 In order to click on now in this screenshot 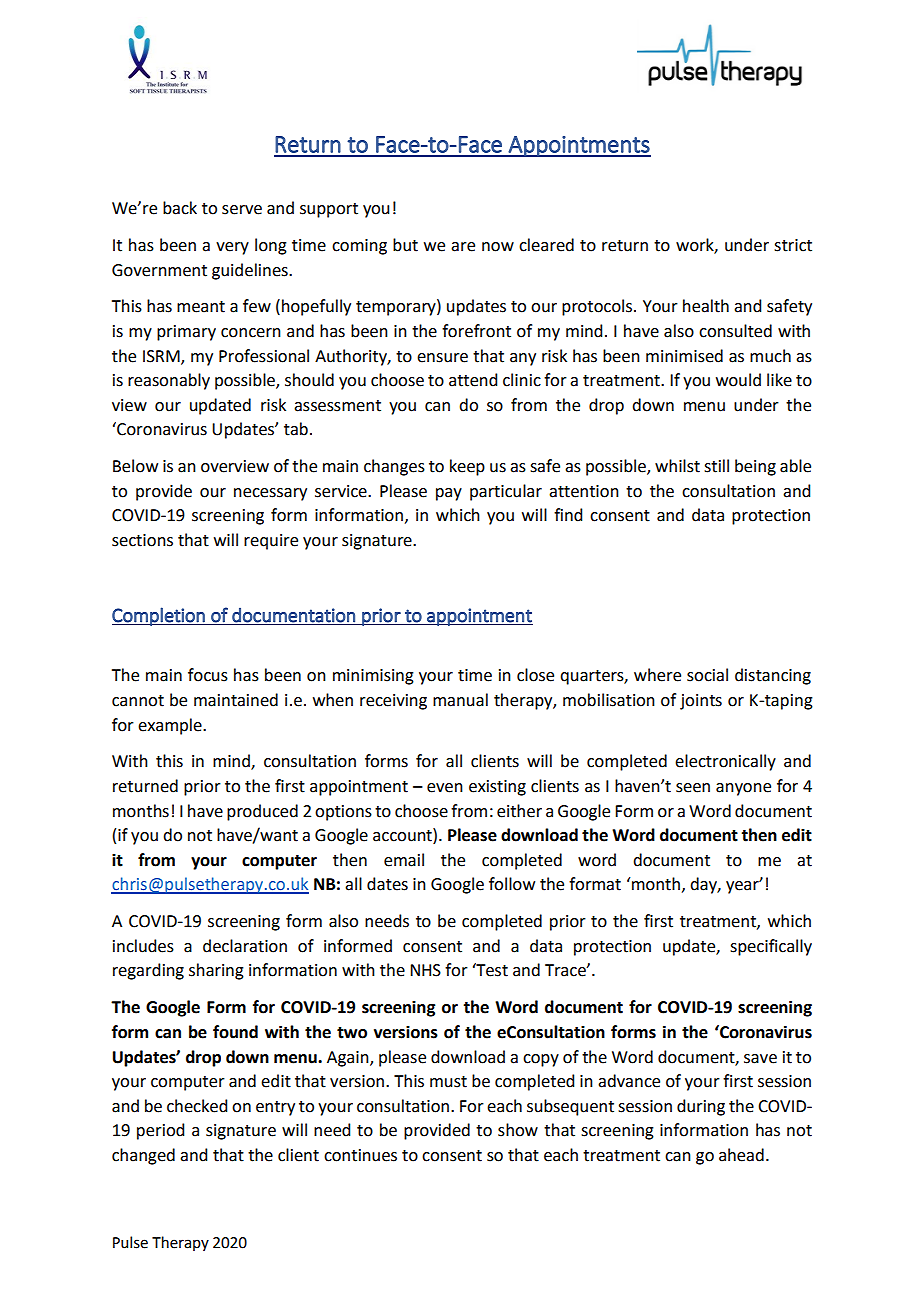, I will do `click(498, 247)`.
